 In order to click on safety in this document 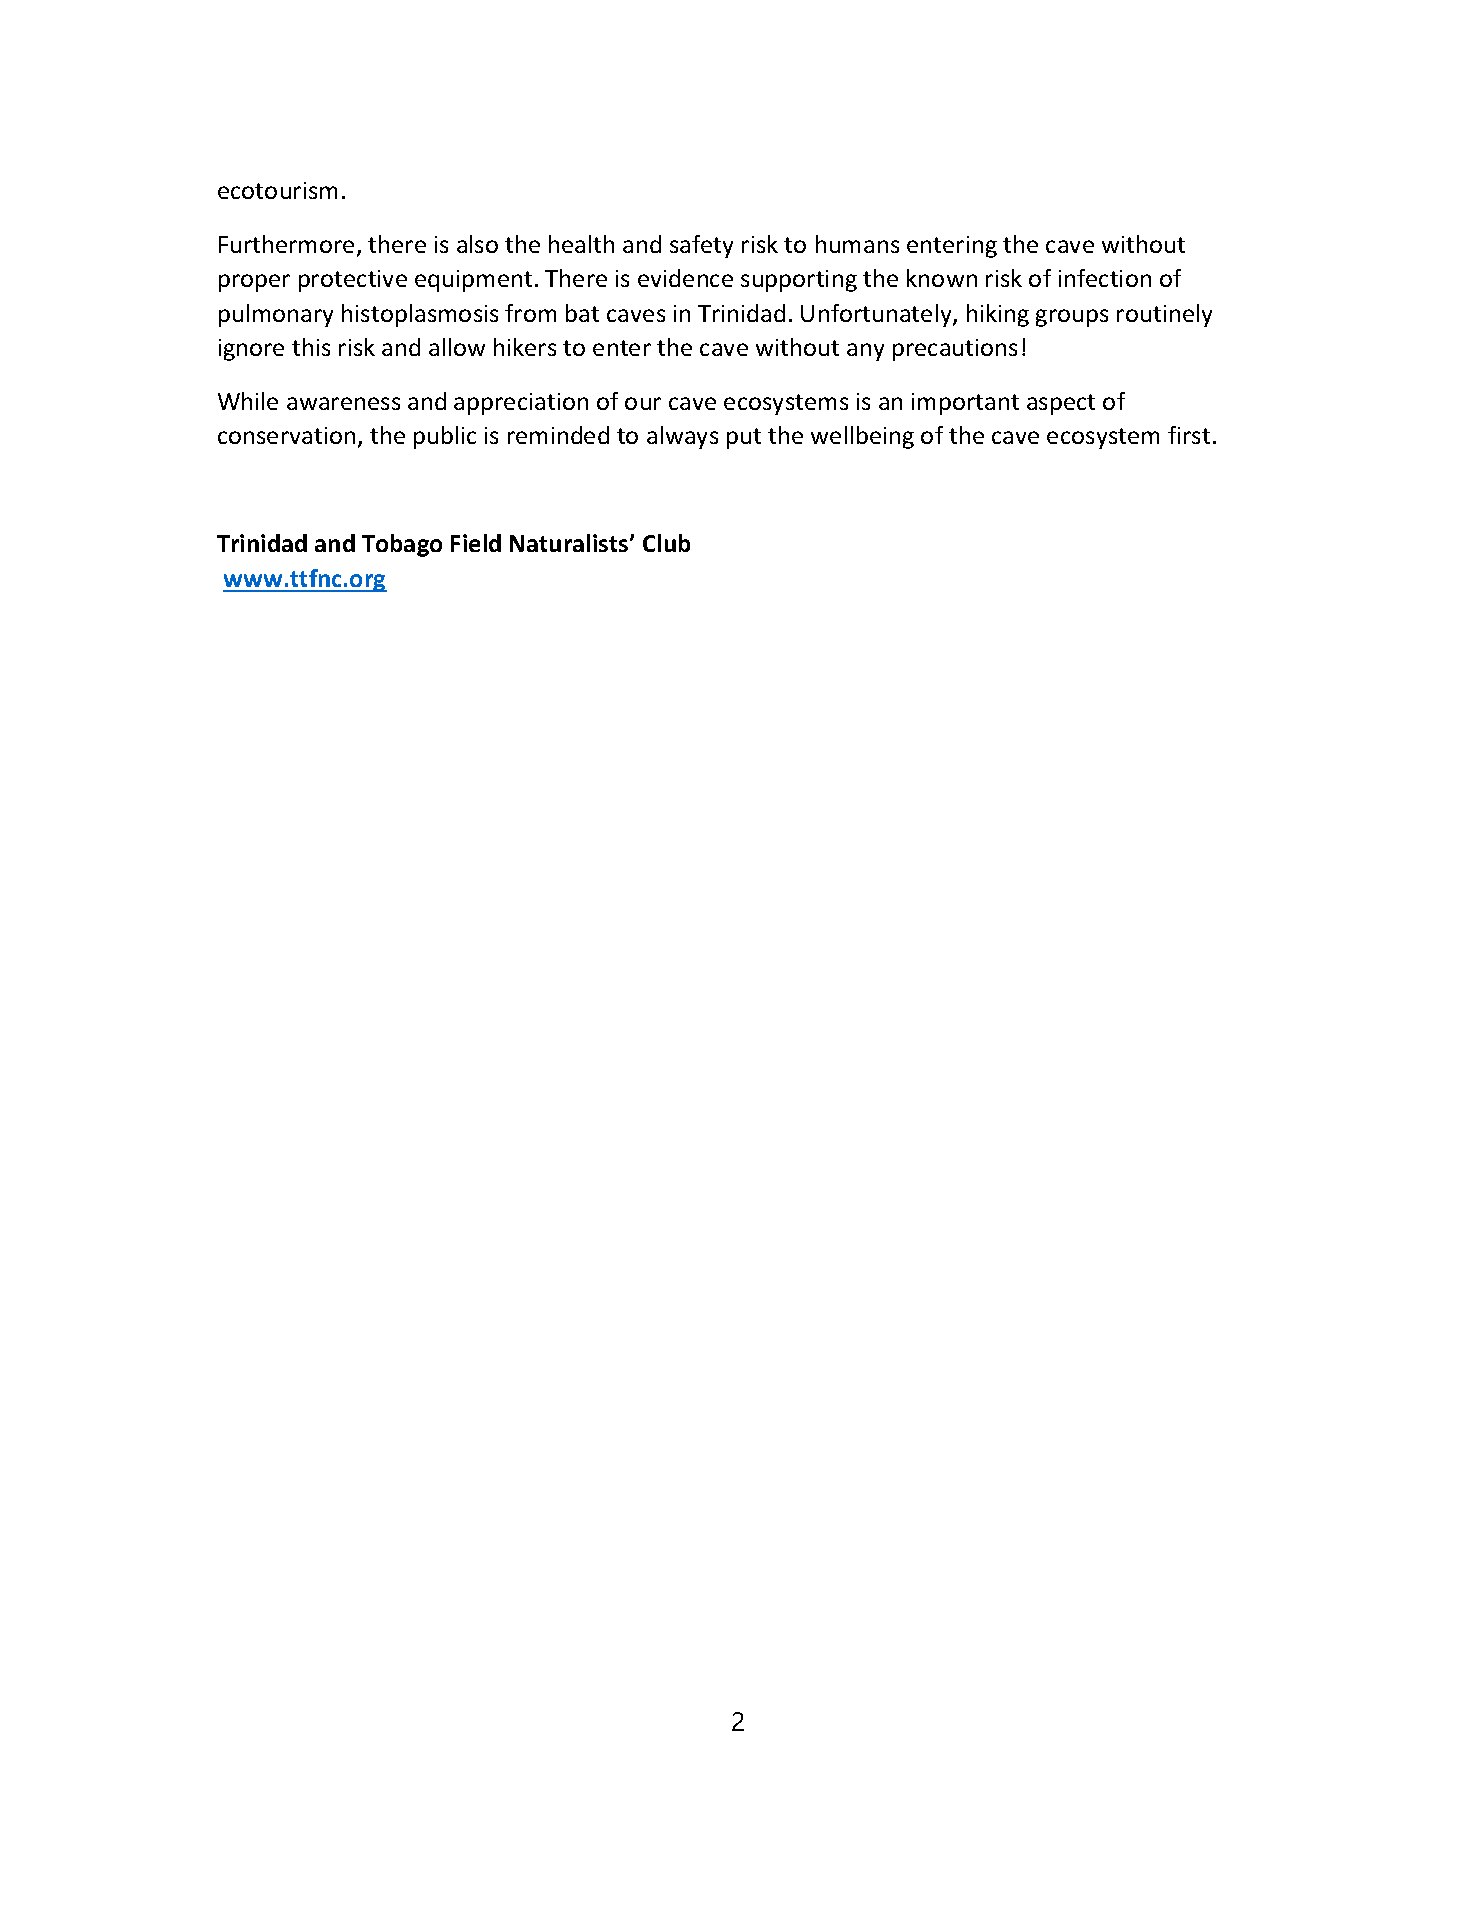, I will do `click(701, 246)`.
